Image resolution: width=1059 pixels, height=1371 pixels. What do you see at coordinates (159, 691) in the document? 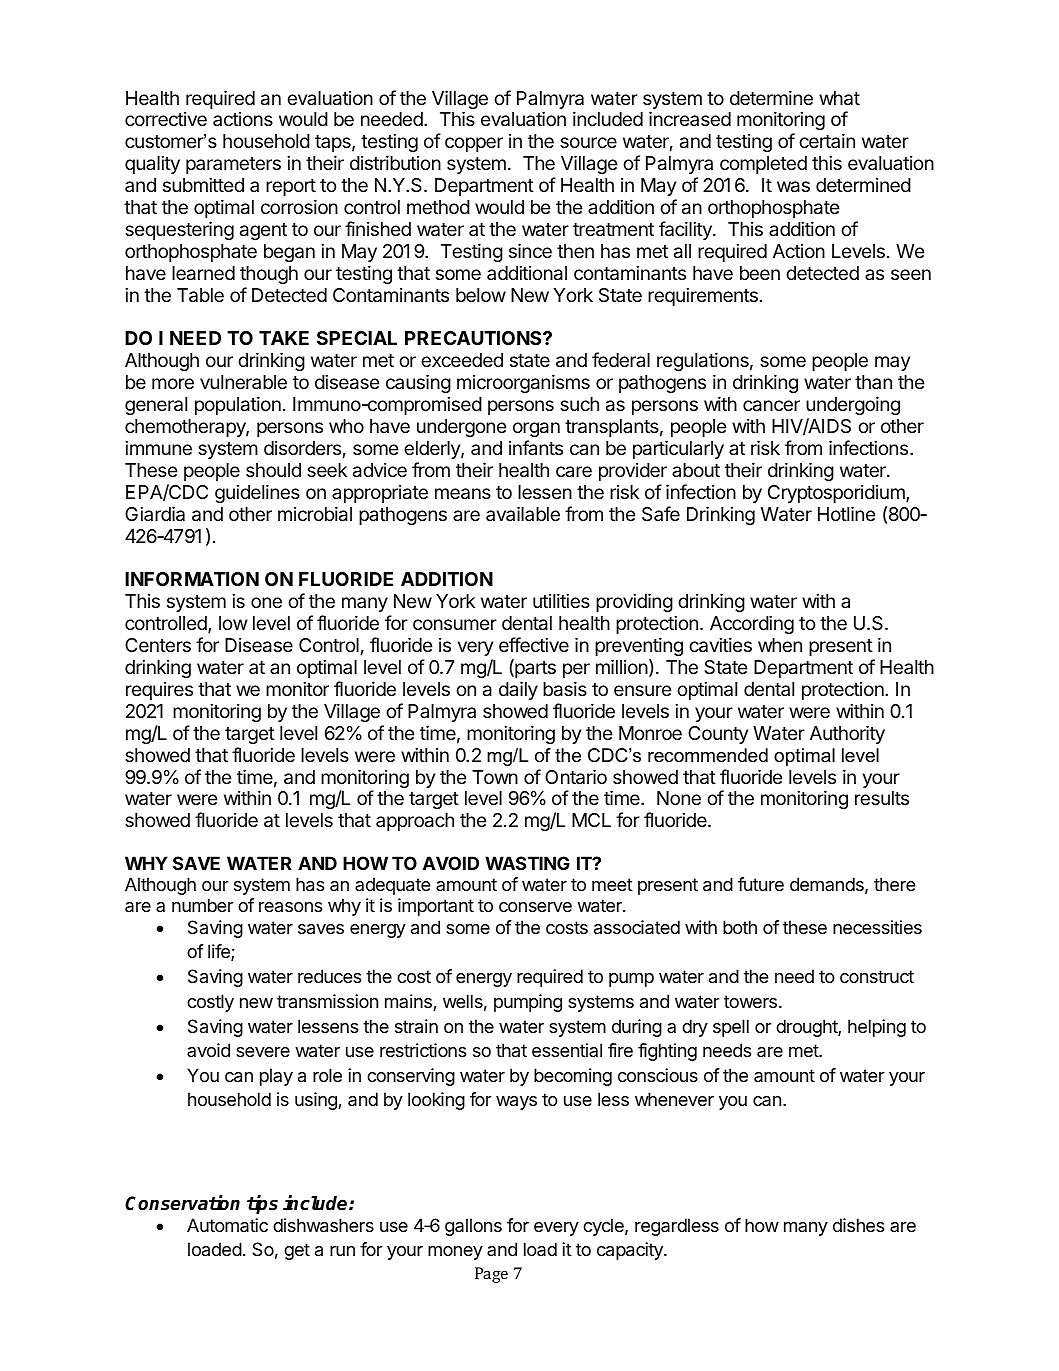
I see `requires` at bounding box center [159, 691].
